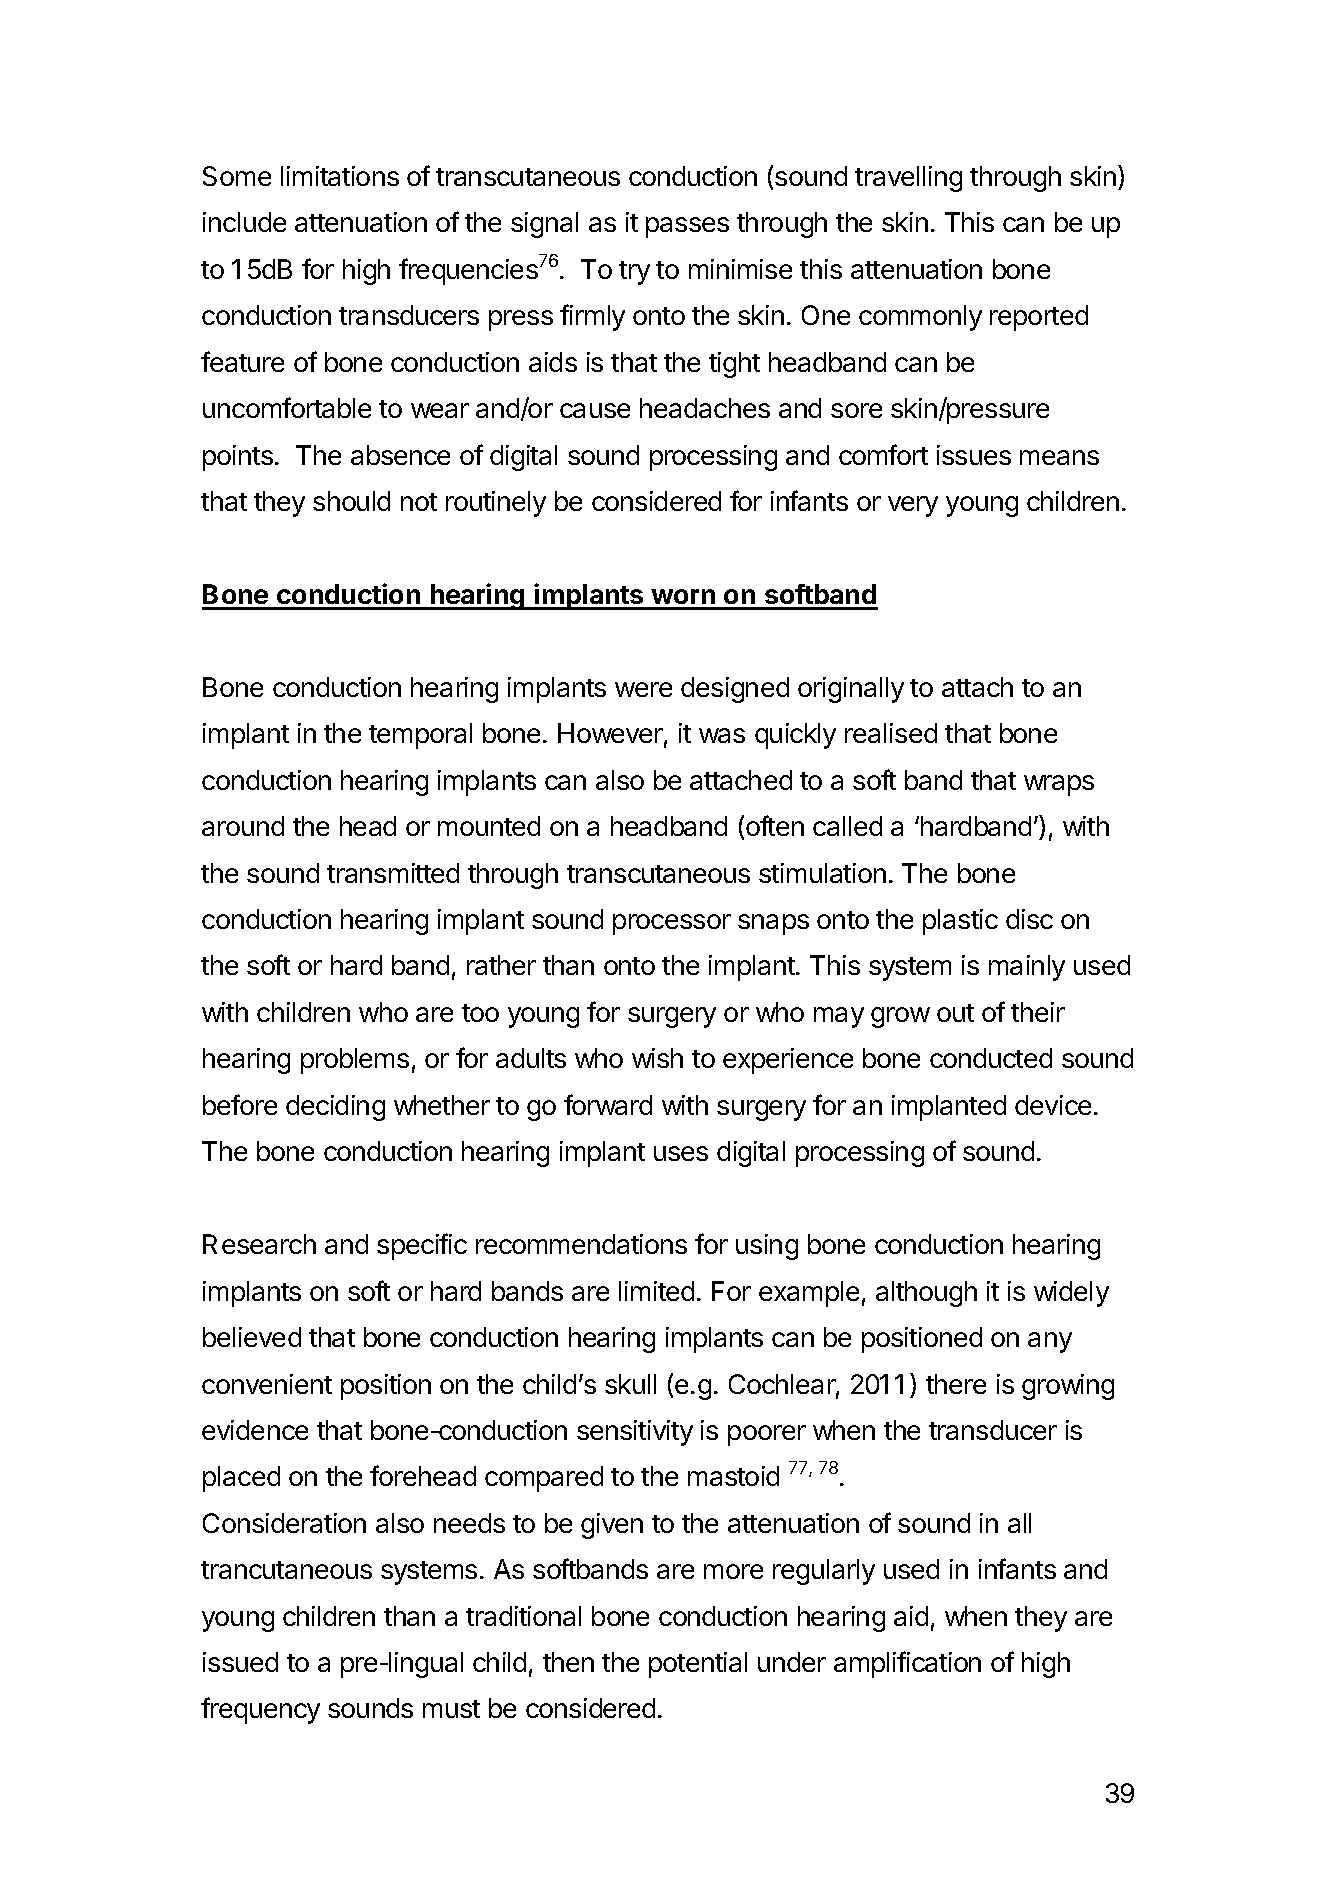 This screenshot has height=1889, width=1335. I want to click on travelling, so click(908, 179).
